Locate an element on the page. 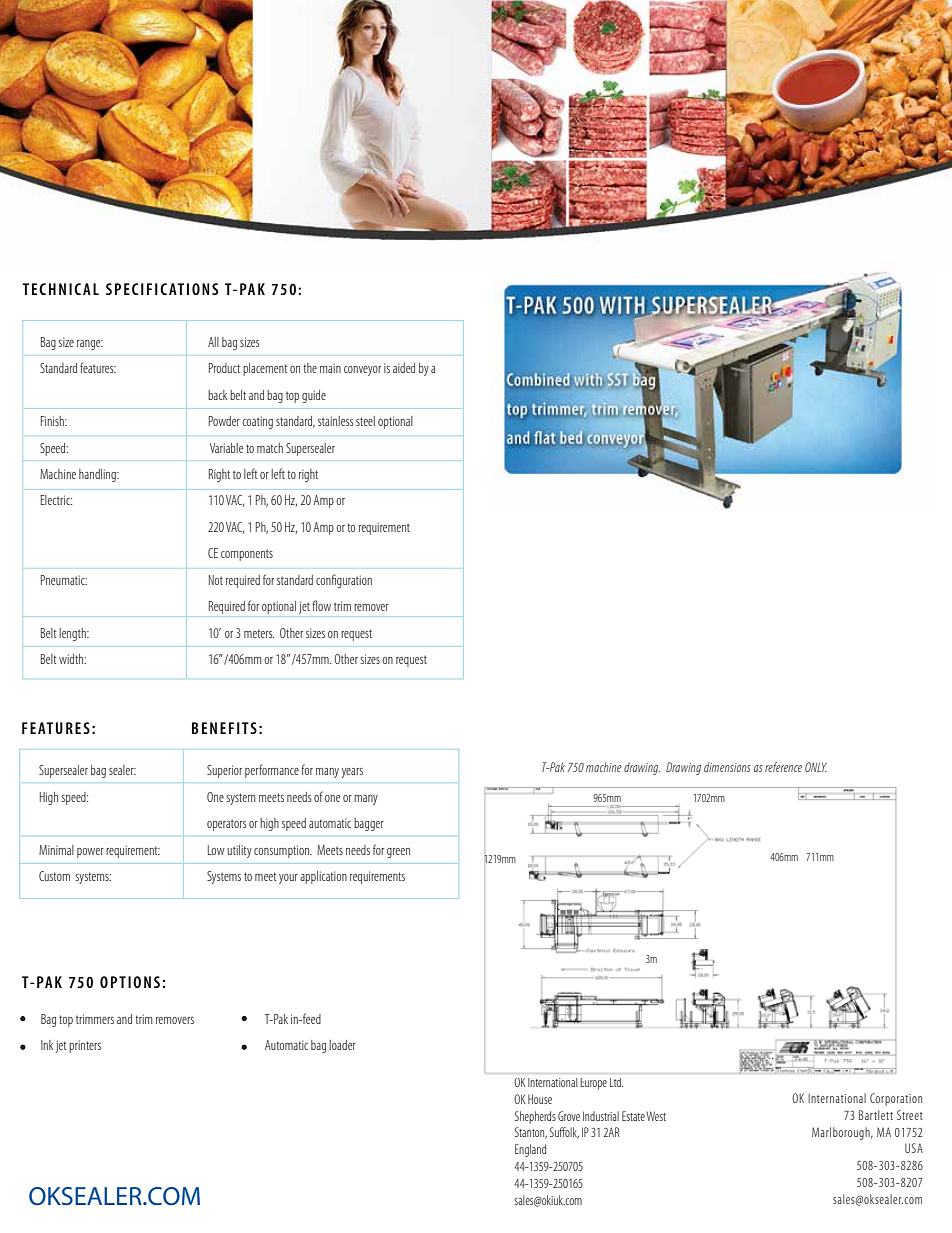 The height and width of the document is (1233, 952). Stanton is located at coordinates (531, 1133).
